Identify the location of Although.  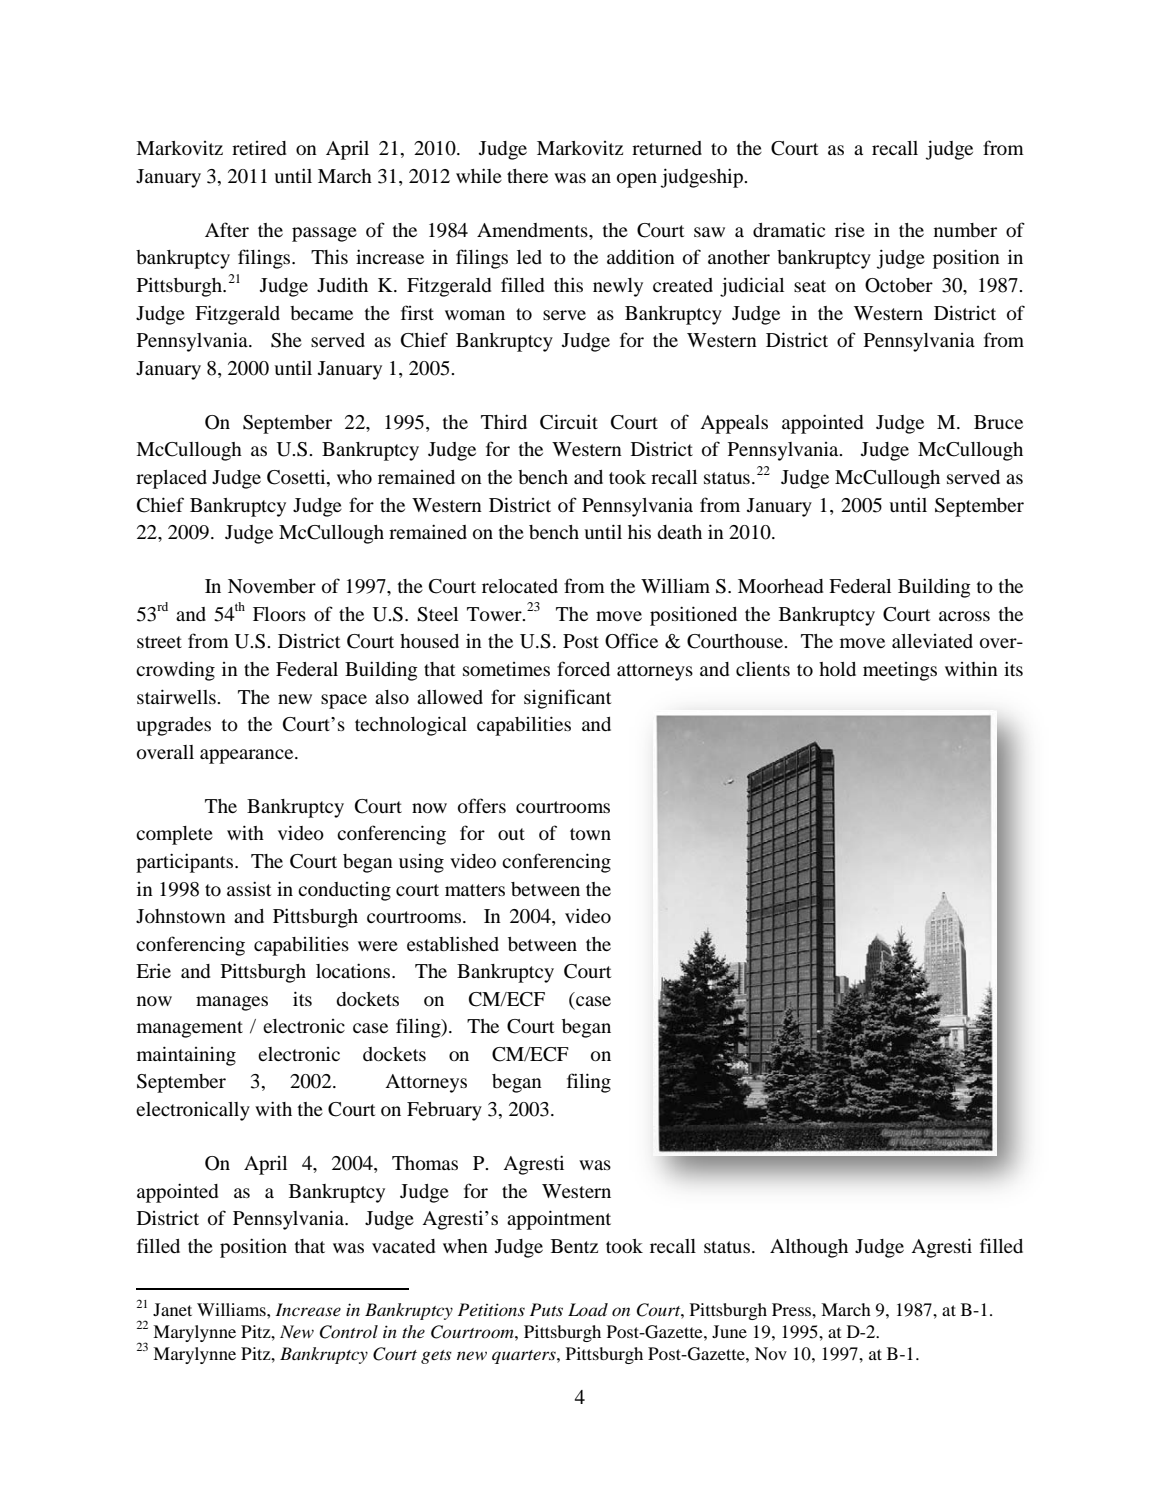
(809, 1248).
